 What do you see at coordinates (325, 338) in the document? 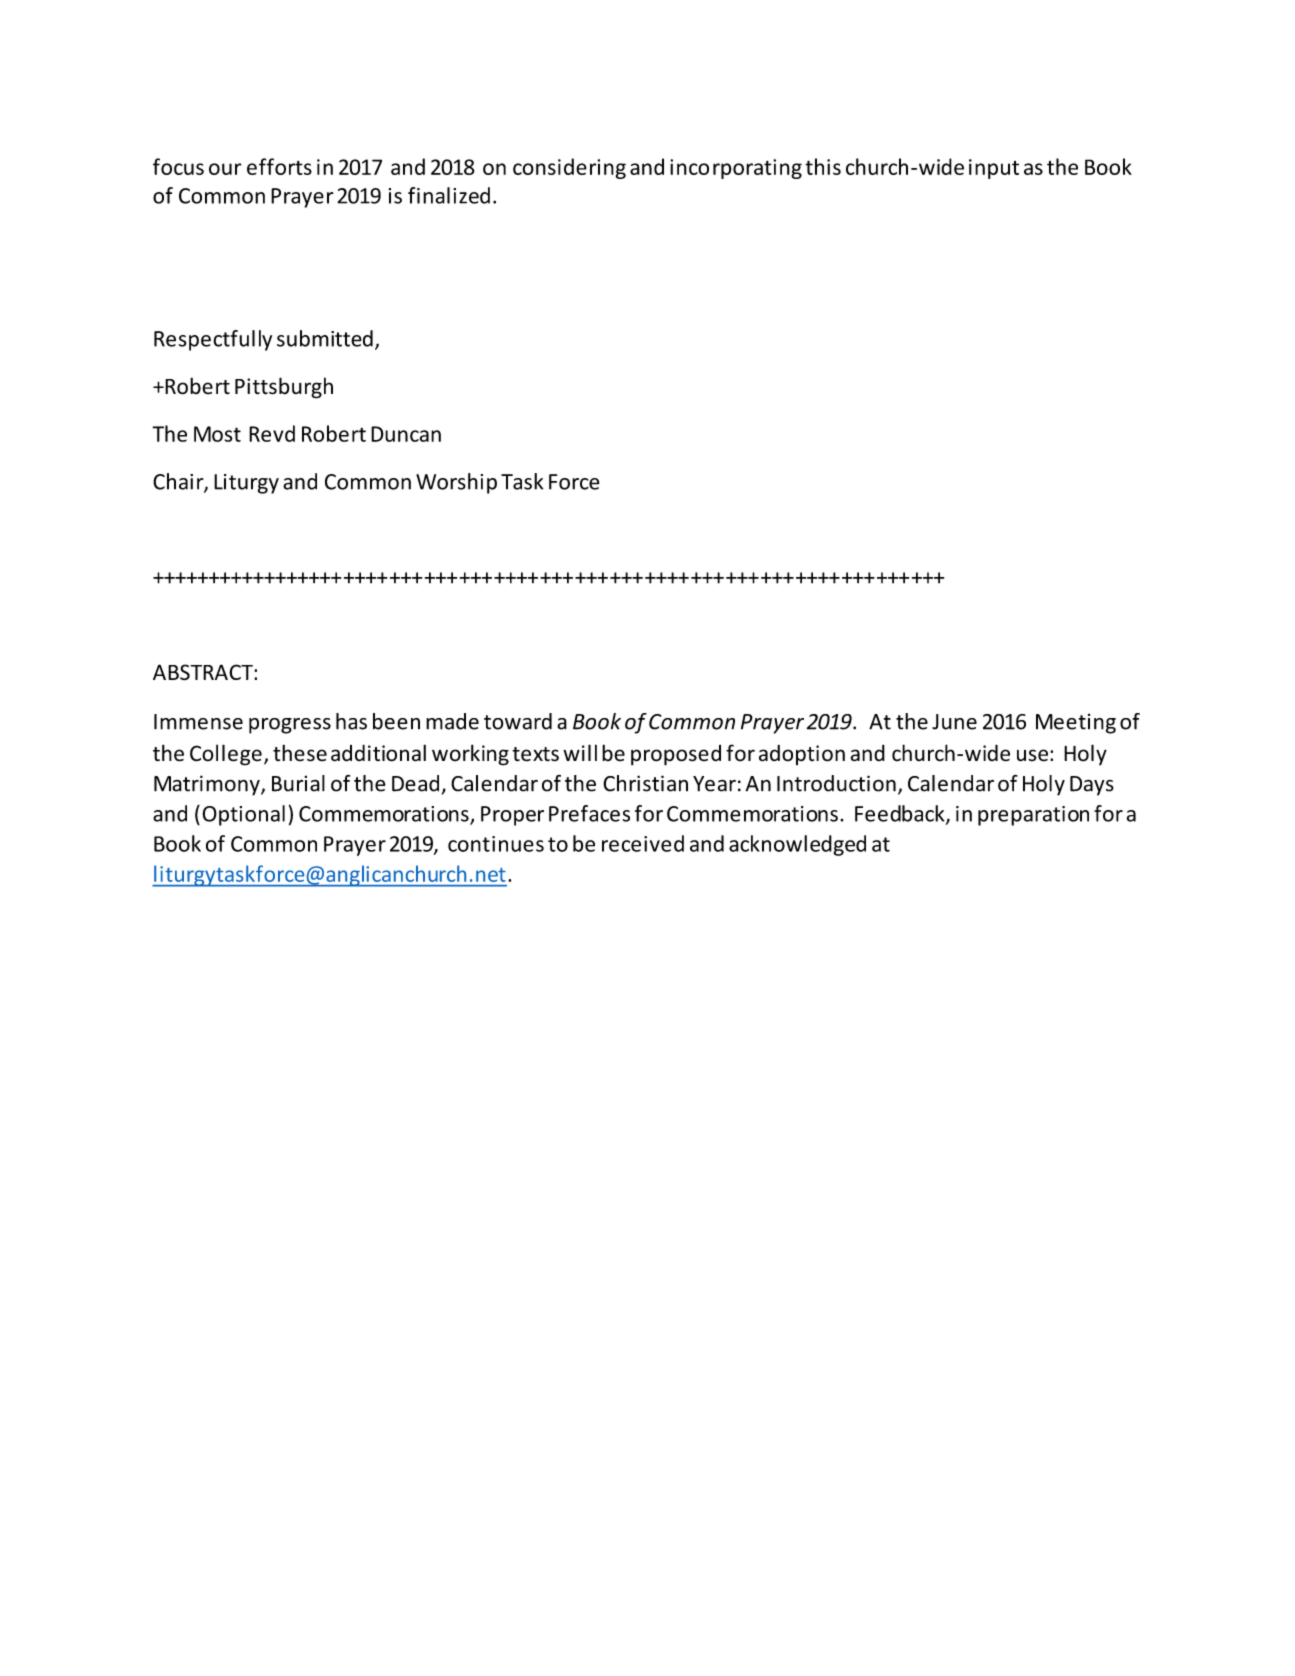
I see `submitted` at bounding box center [325, 338].
